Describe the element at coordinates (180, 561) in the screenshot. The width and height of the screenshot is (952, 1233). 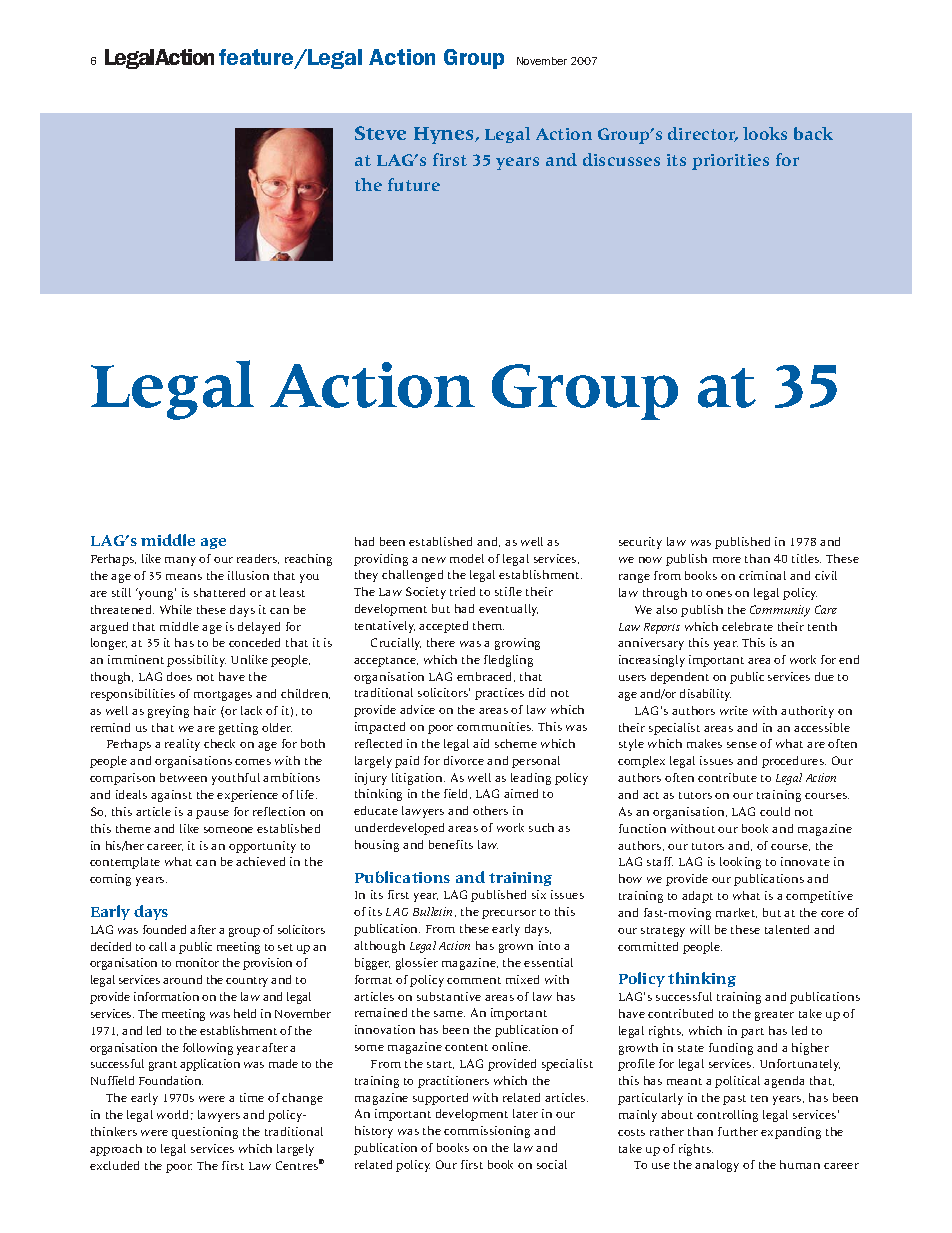
I see `many` at that location.
